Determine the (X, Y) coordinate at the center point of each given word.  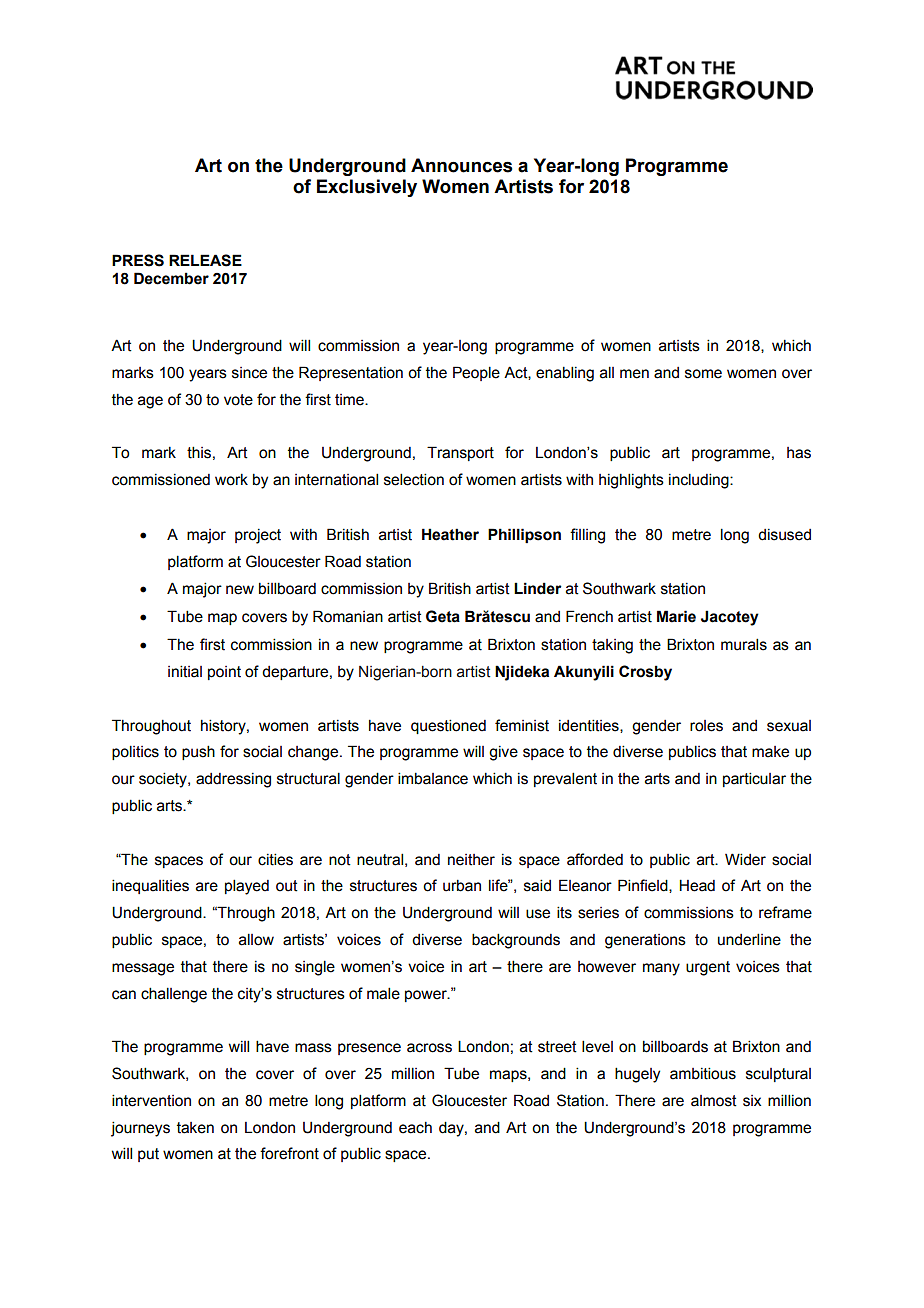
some (703, 374)
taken (195, 1128)
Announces (461, 165)
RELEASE (205, 260)
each (415, 1128)
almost (714, 1101)
